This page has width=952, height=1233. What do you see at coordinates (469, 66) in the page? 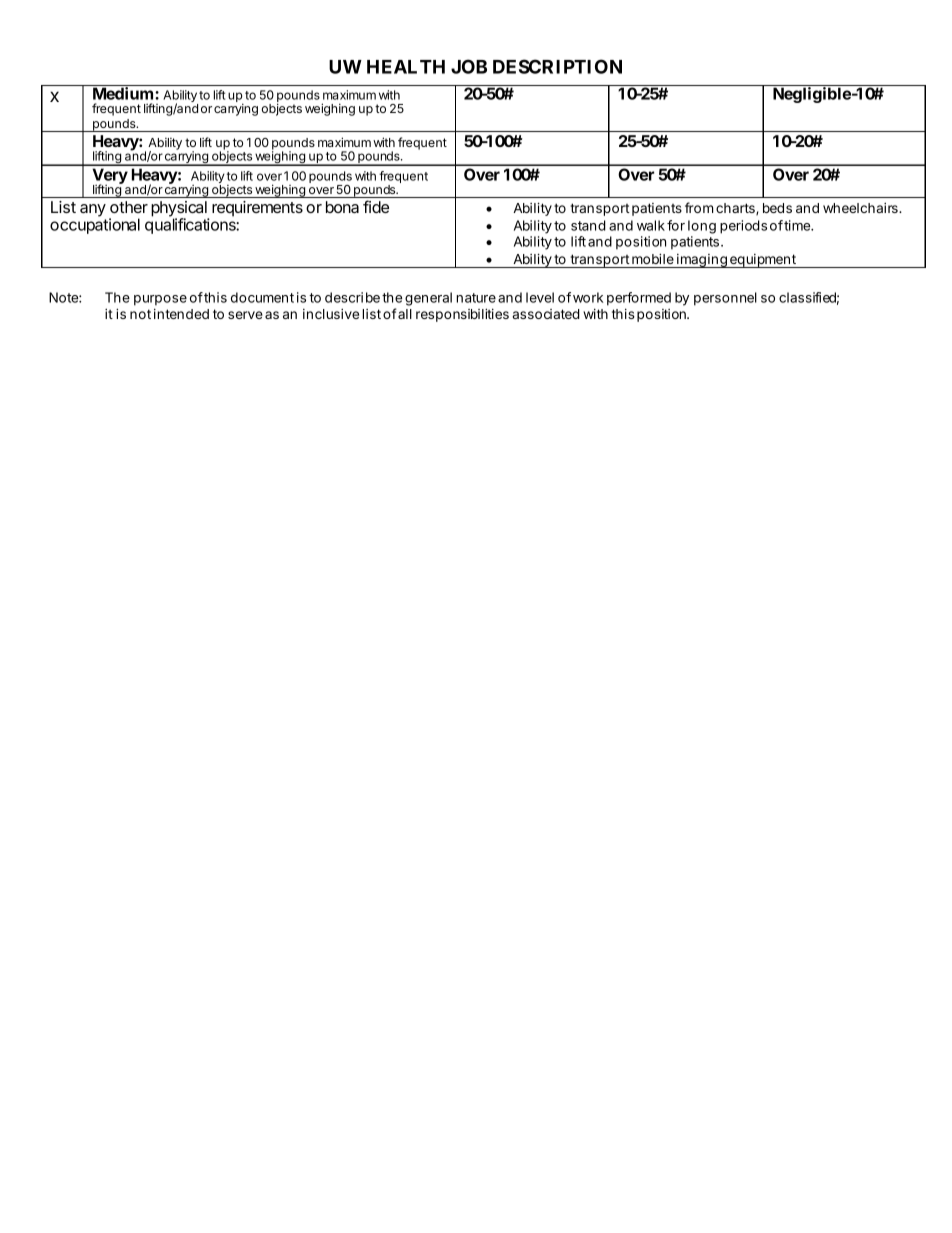
I see `JOB` at bounding box center [469, 66].
